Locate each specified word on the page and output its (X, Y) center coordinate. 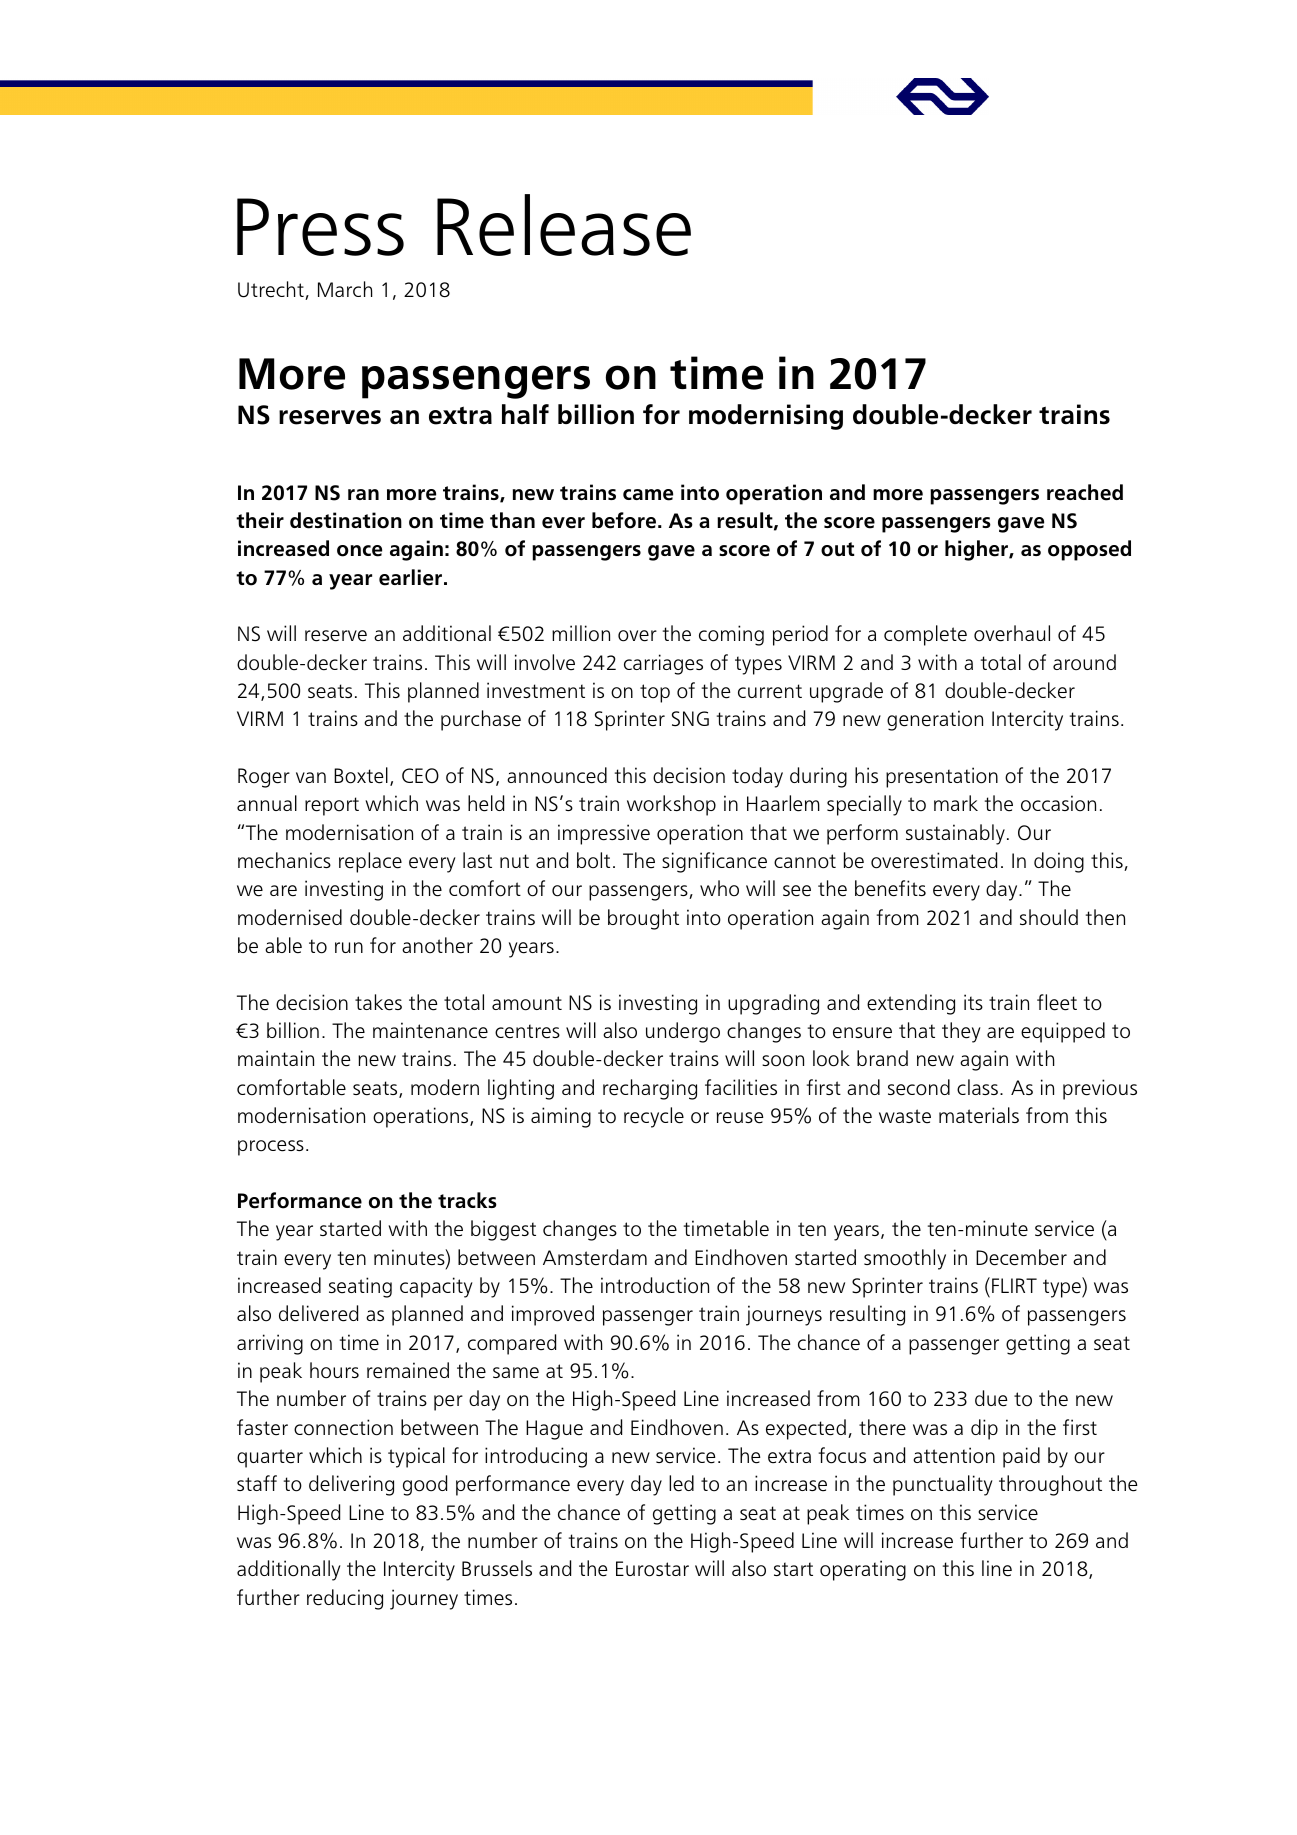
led (681, 1483)
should (1049, 917)
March (345, 289)
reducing (345, 1599)
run (349, 947)
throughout (1050, 1485)
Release (564, 225)
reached (1085, 492)
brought (643, 919)
